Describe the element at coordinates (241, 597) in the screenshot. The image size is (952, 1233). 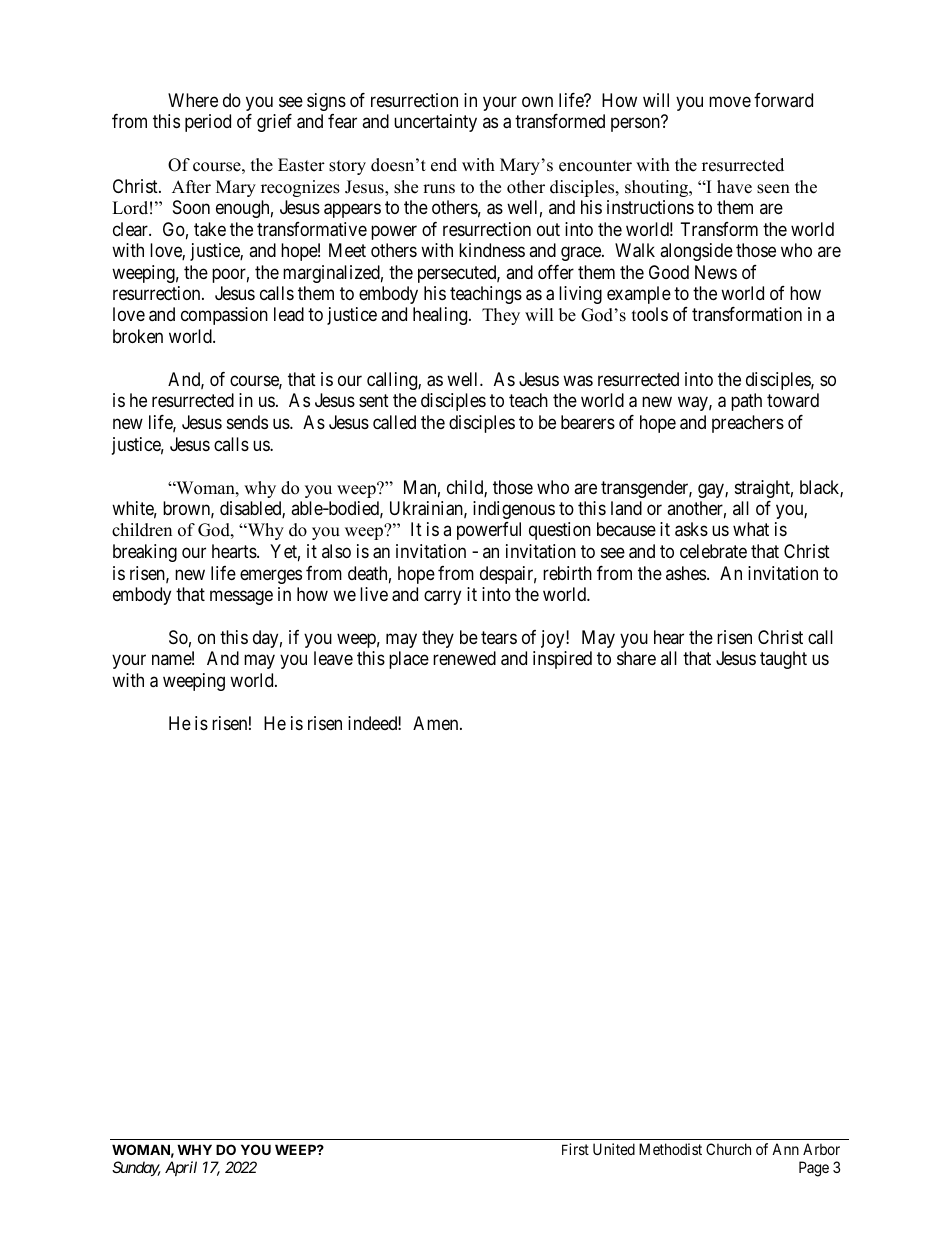
I see `message` at that location.
